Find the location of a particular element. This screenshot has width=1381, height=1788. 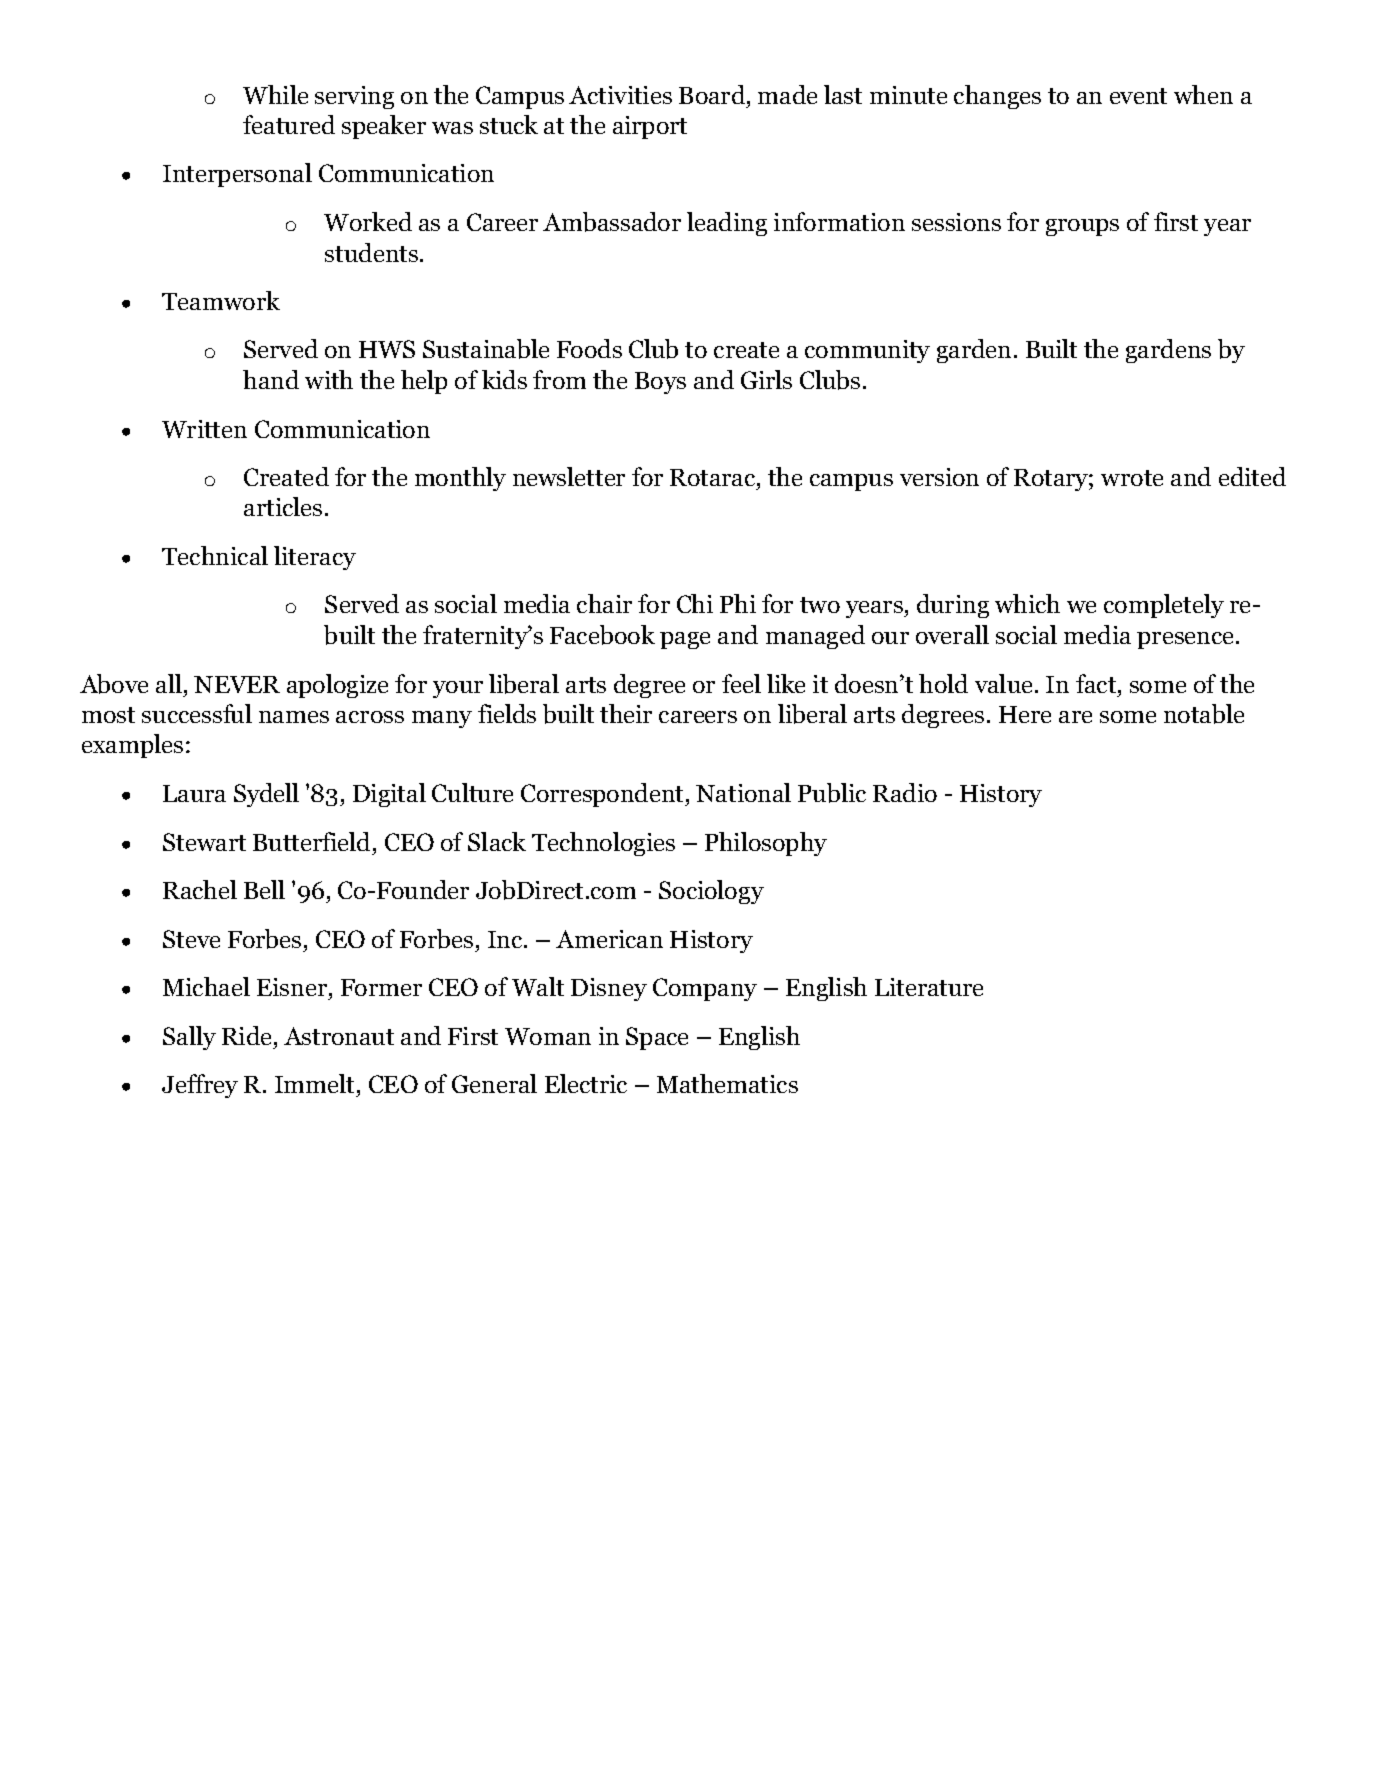

event is located at coordinates (1138, 96).
